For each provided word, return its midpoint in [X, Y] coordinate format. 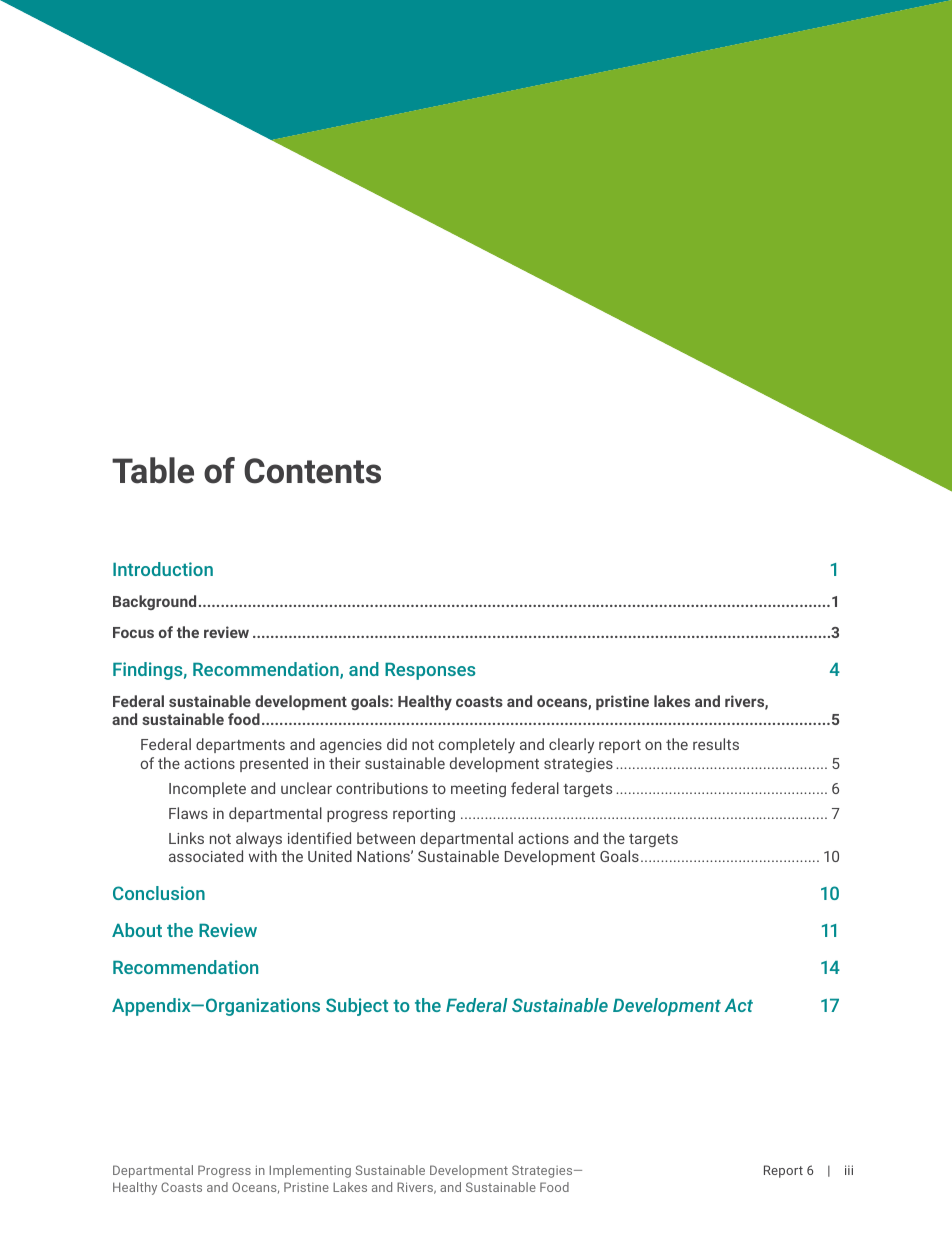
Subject [357, 1007]
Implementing [310, 1171]
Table [153, 470]
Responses [430, 671]
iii [849, 1170]
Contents [312, 471]
